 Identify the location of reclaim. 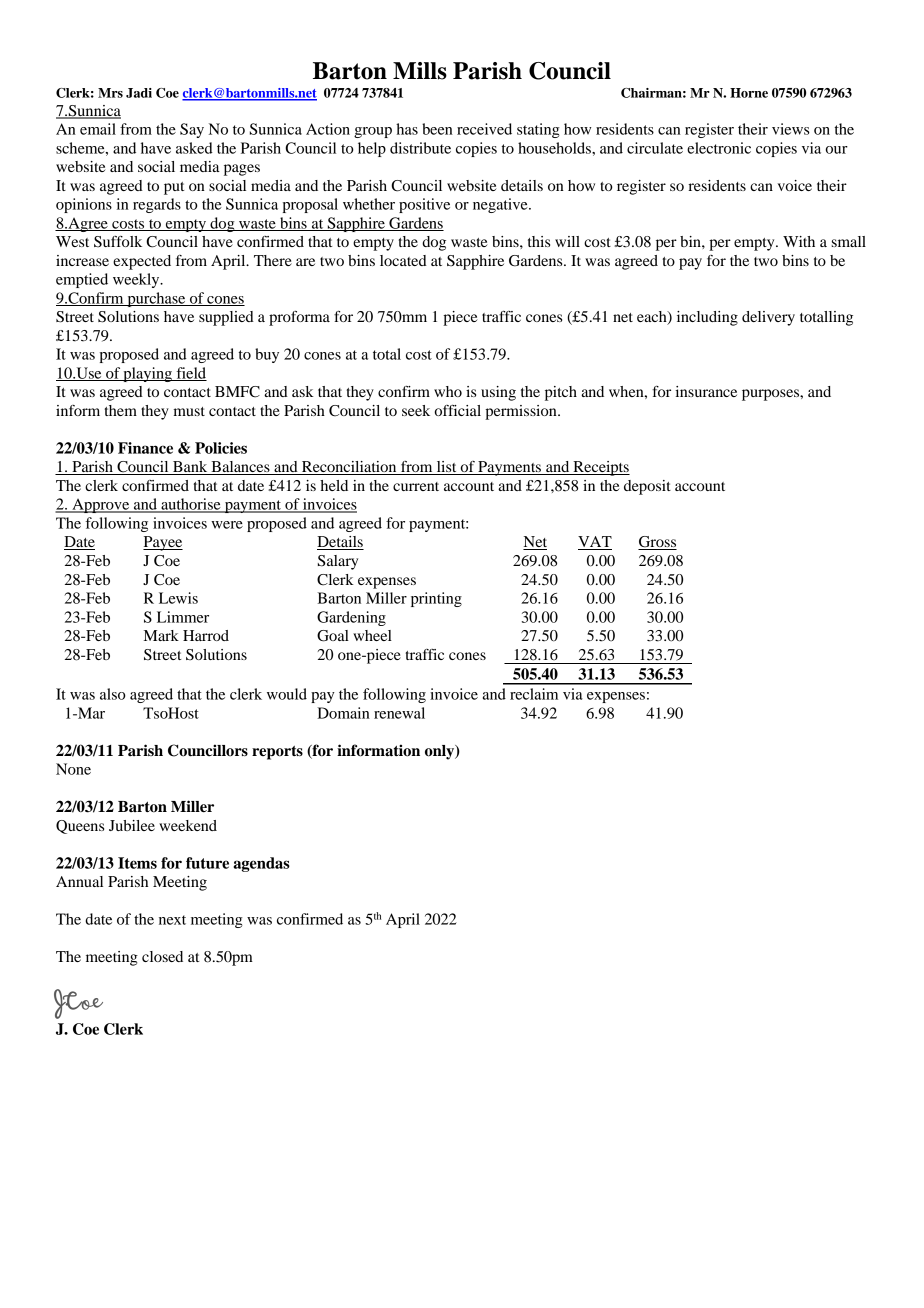
(534, 694).
